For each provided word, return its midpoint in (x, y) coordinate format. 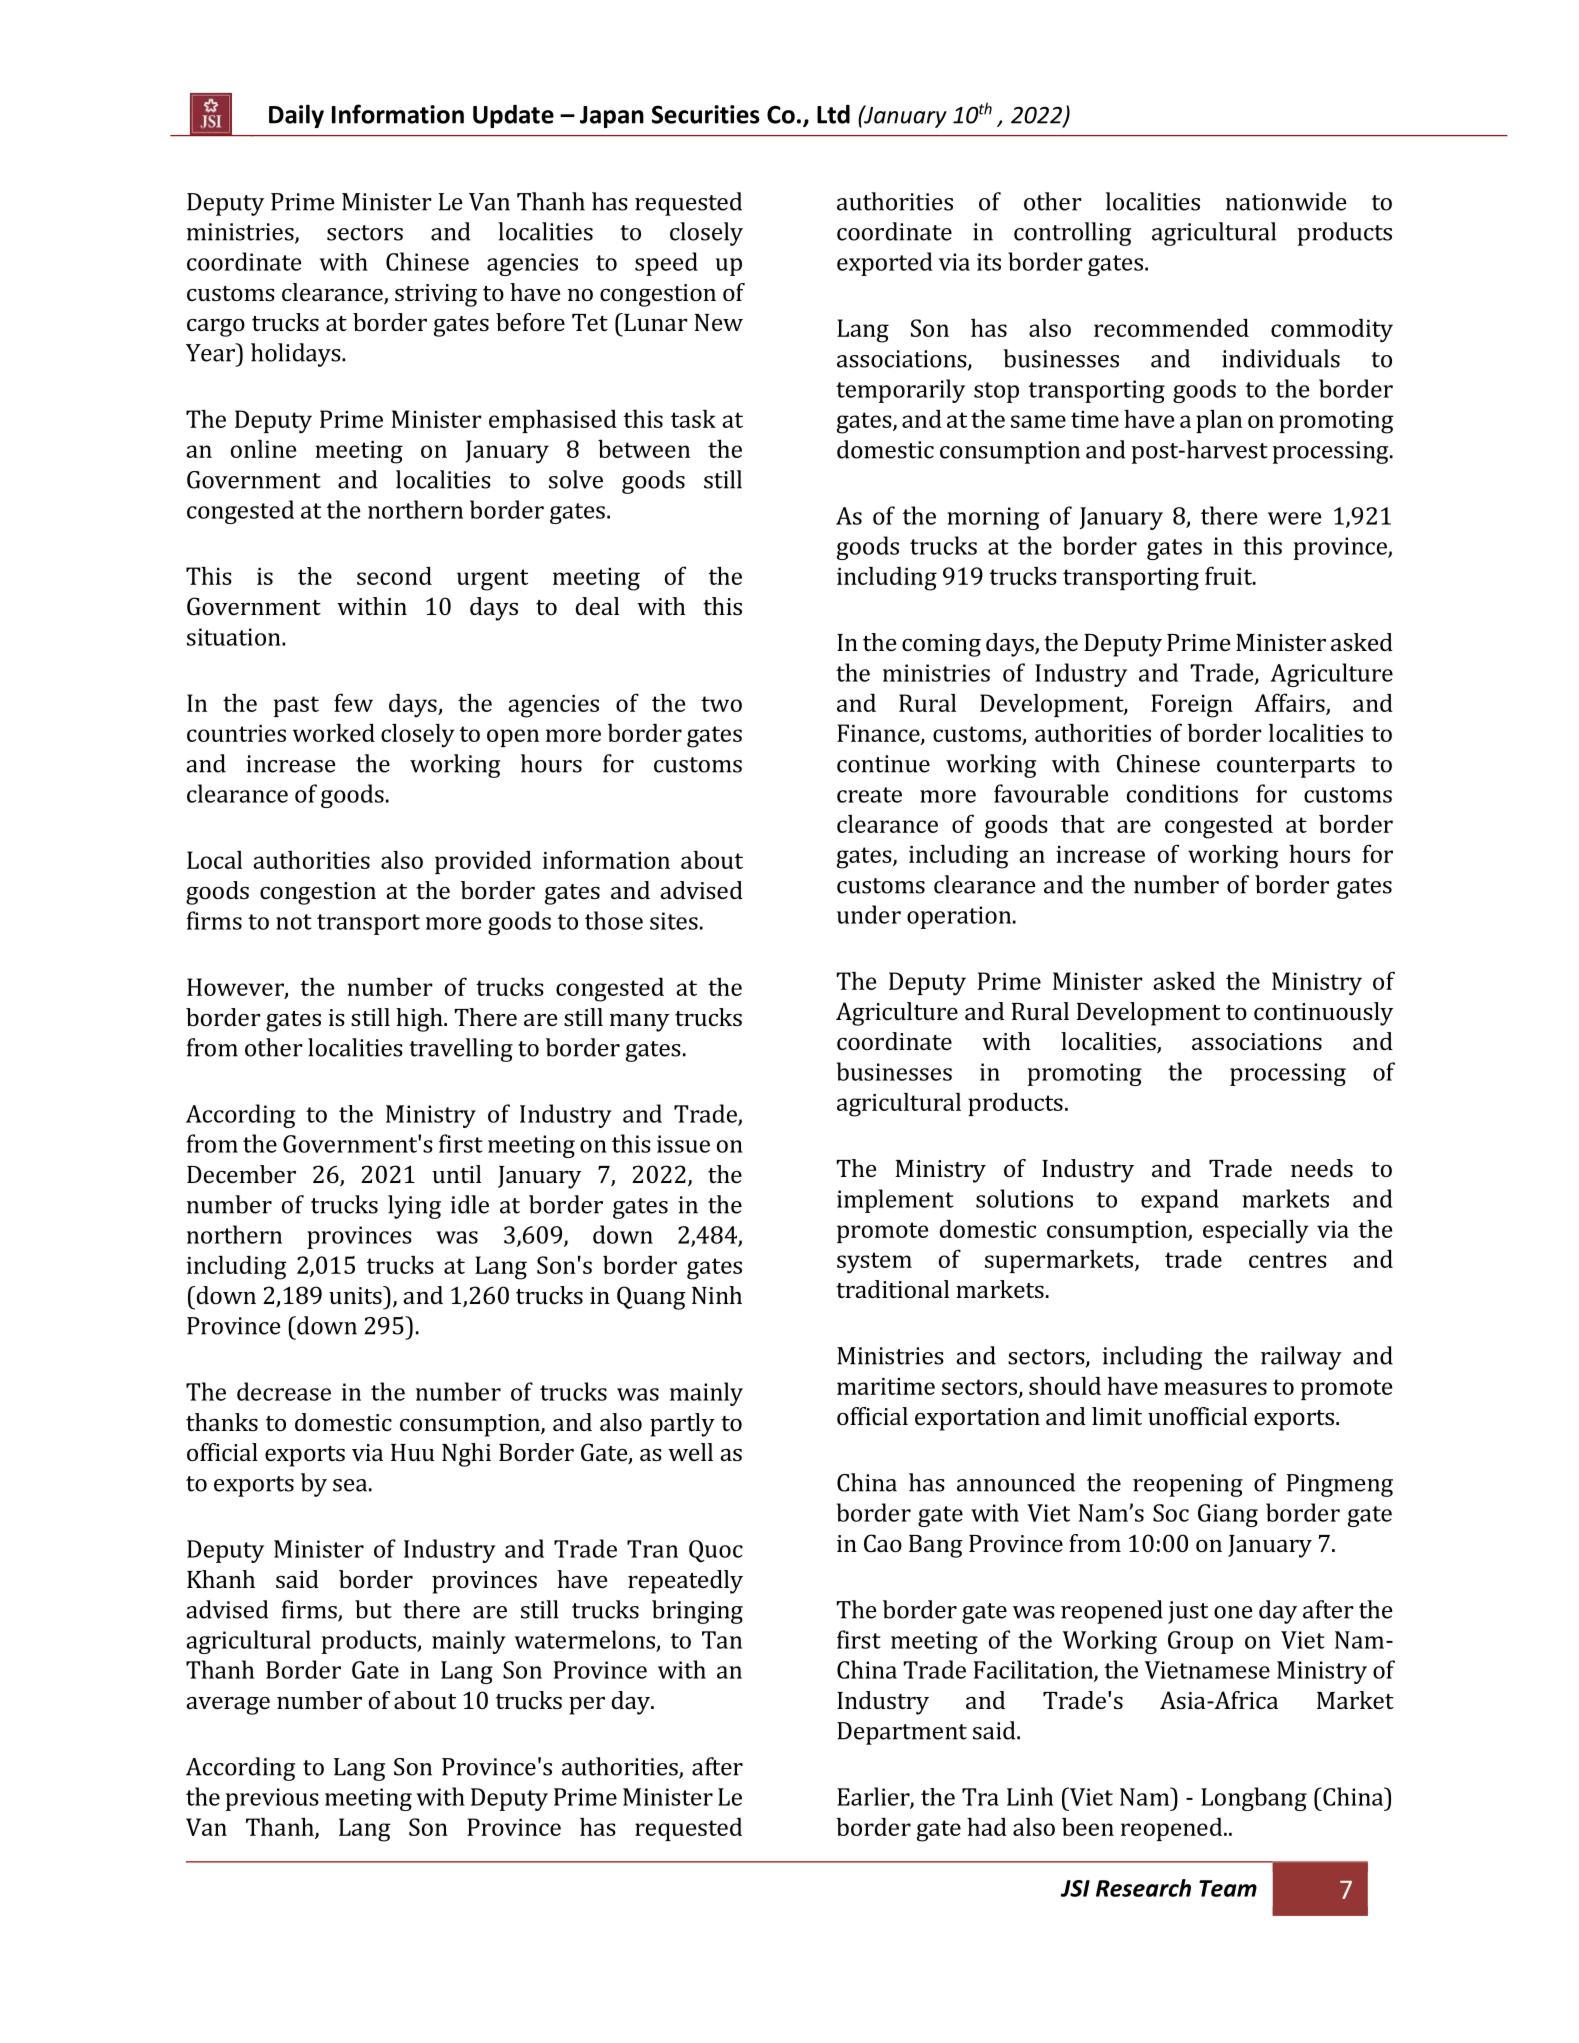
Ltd (833, 114)
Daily (296, 116)
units (356, 1295)
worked (334, 732)
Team (1228, 1888)
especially (1256, 1231)
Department (902, 1733)
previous (272, 1799)
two (721, 704)
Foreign (1192, 706)
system (874, 1263)
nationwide (1286, 201)
